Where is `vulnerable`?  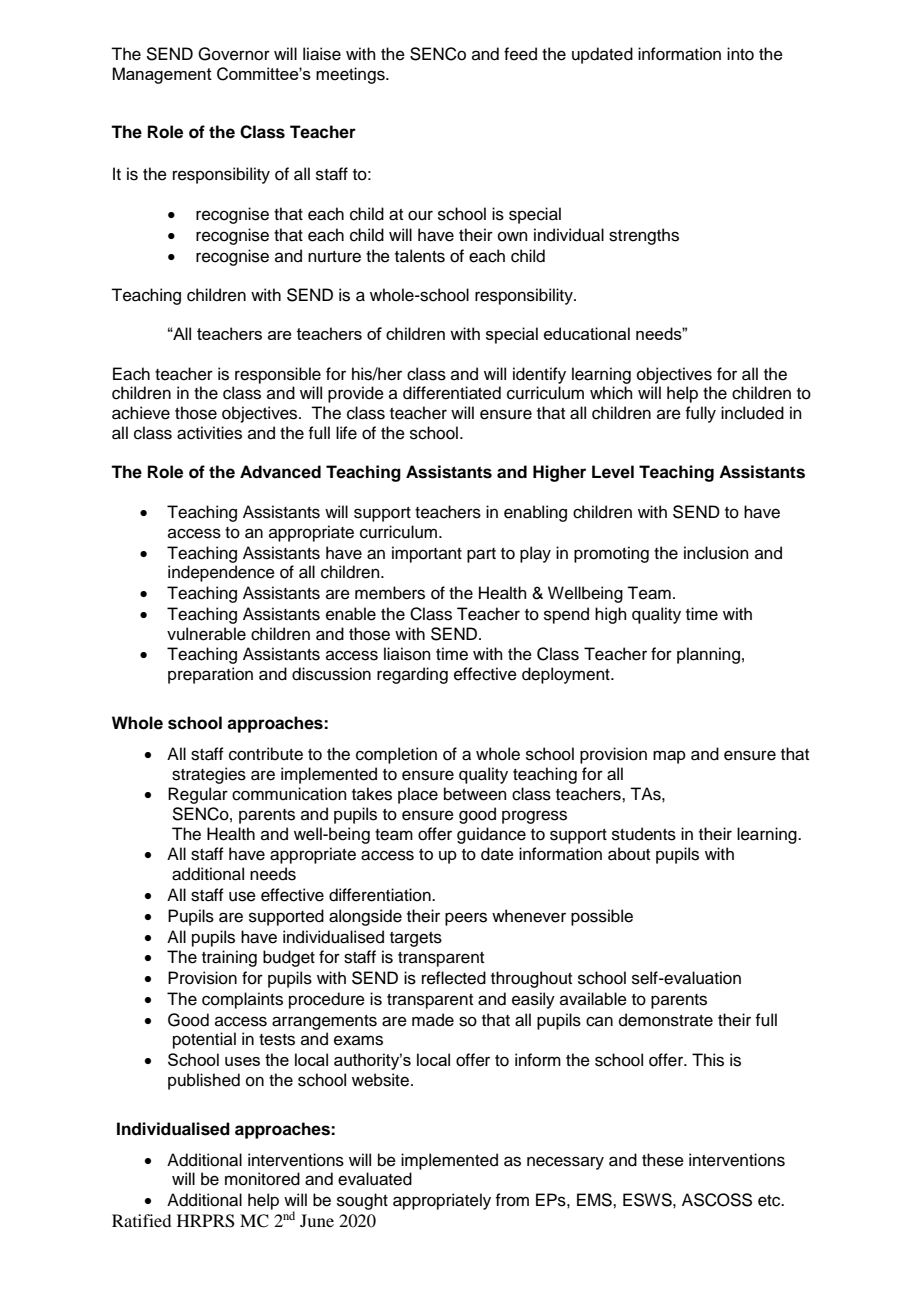
vulnerable is located at coordinates (206, 634).
